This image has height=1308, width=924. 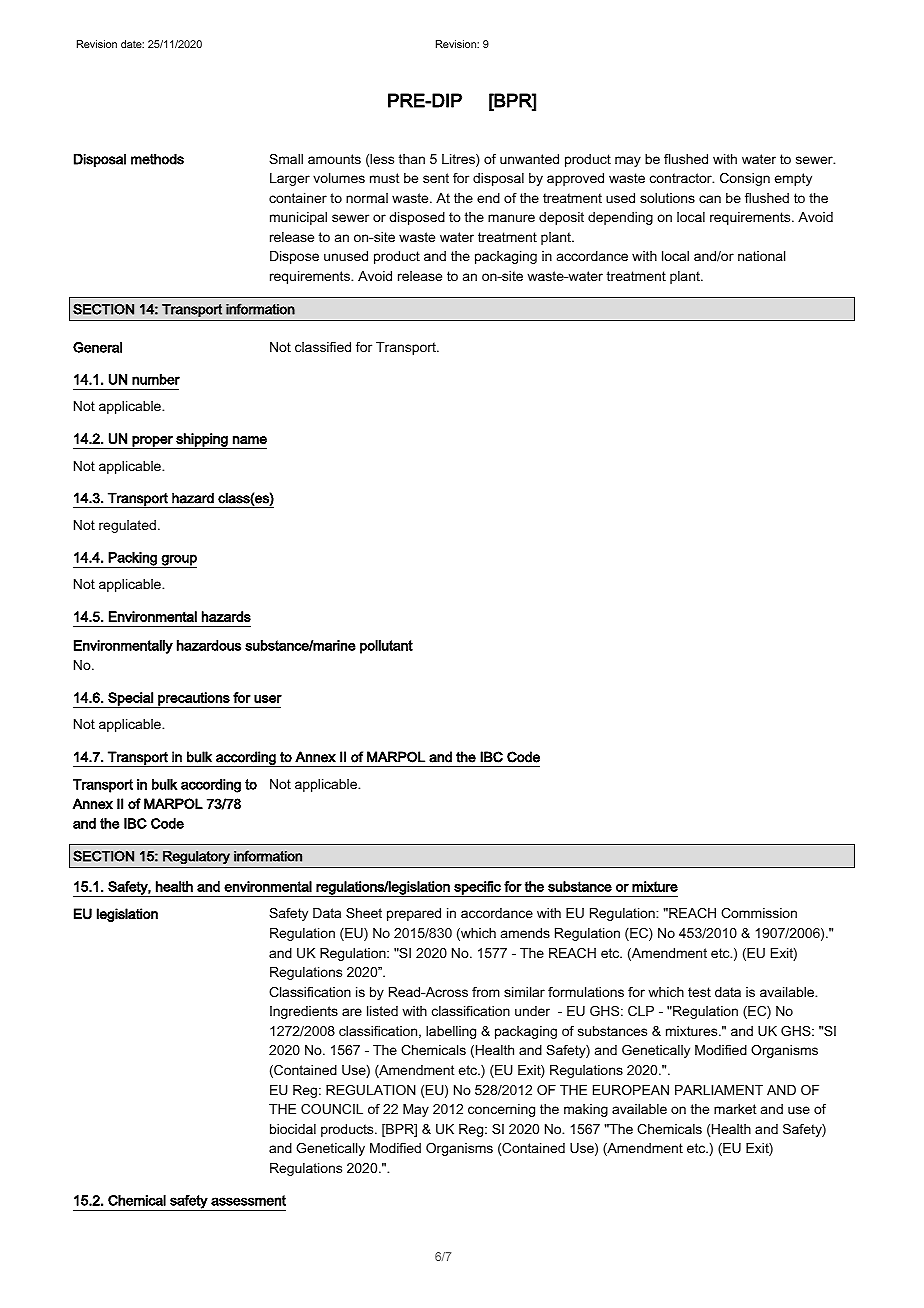 I want to click on assessment, so click(x=248, y=1200).
